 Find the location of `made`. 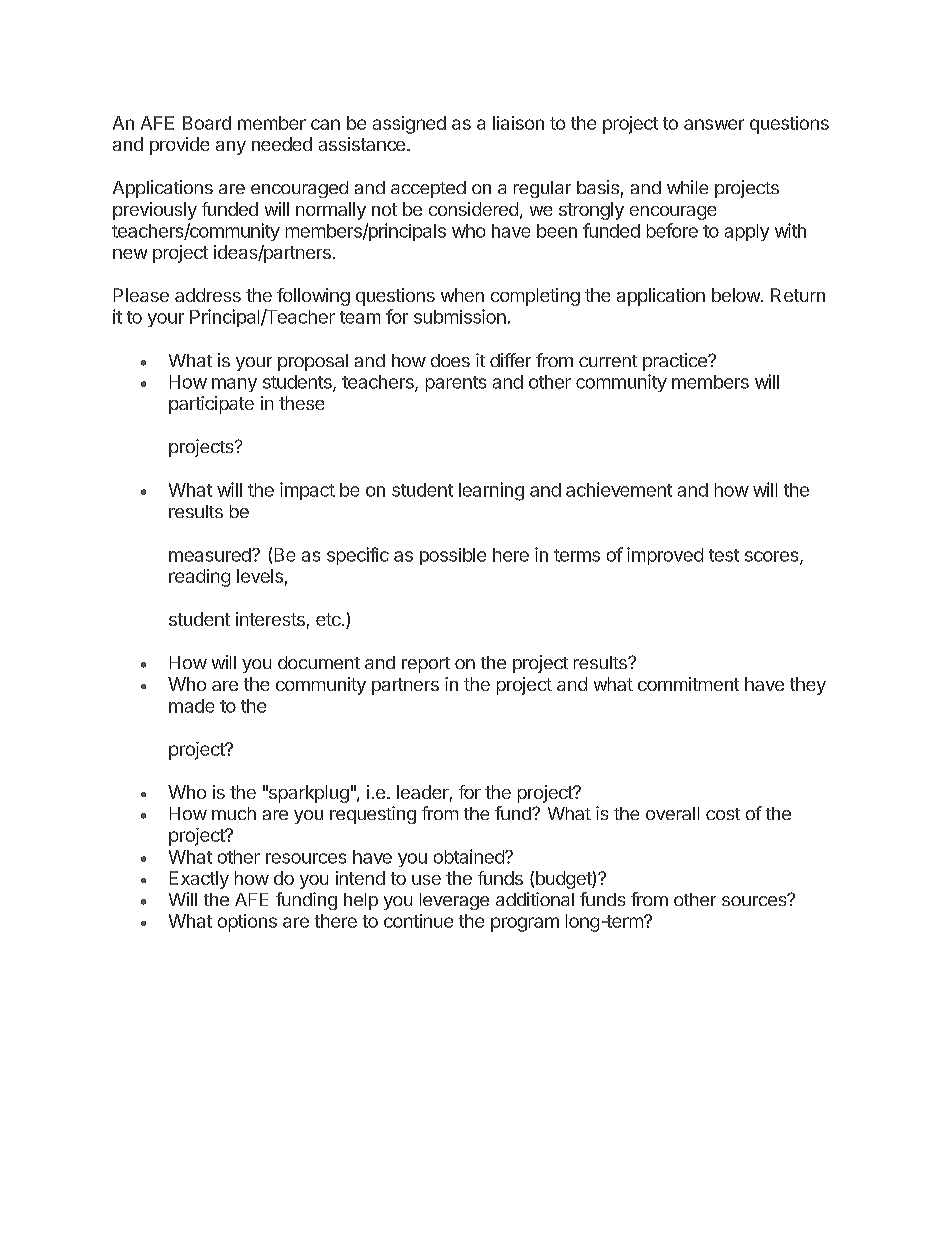

made is located at coordinates (191, 706).
